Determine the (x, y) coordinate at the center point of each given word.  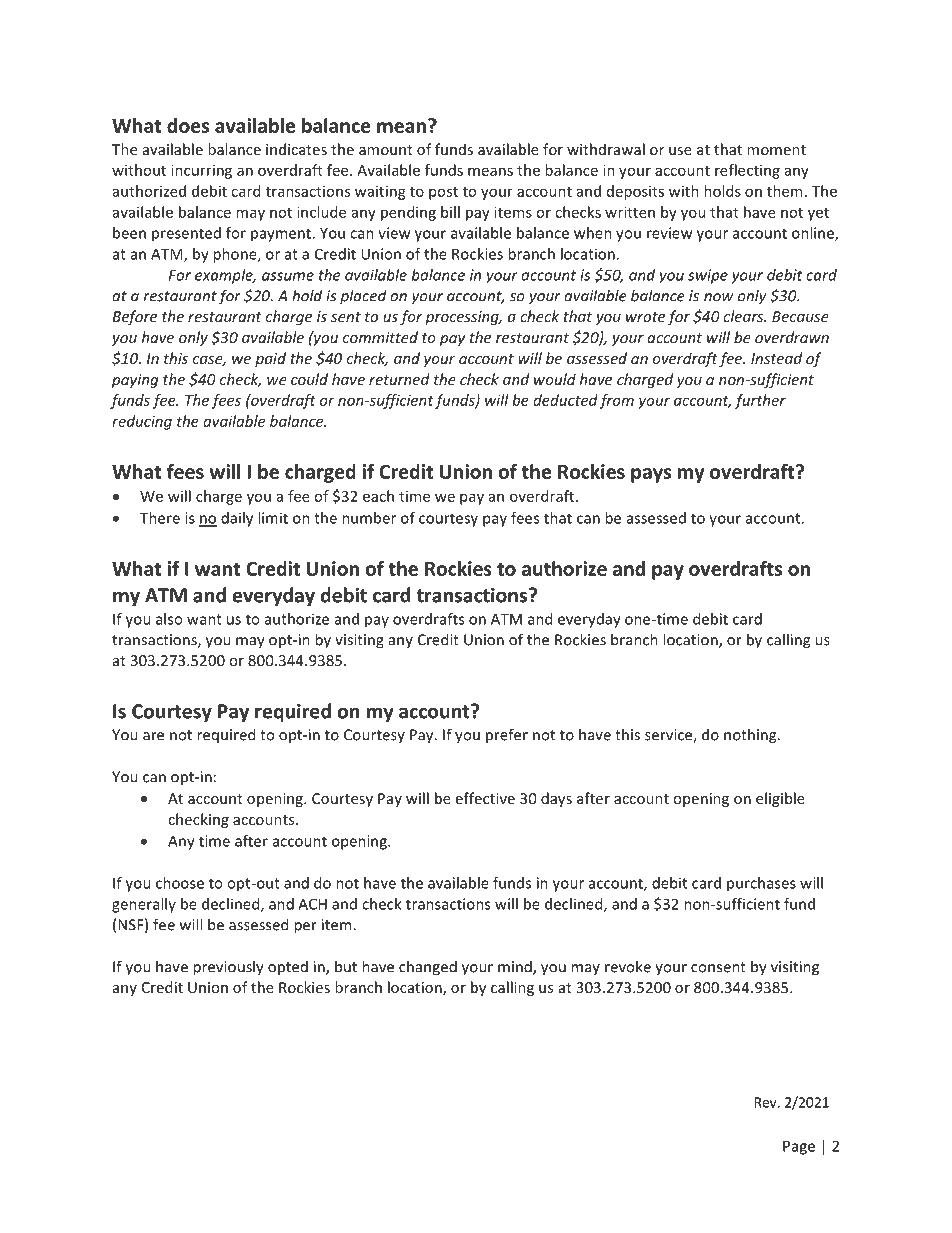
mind (516, 967)
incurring (201, 171)
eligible (780, 799)
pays (651, 475)
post (443, 193)
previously (228, 968)
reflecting (747, 171)
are (153, 736)
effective (485, 798)
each (378, 496)
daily (237, 519)
